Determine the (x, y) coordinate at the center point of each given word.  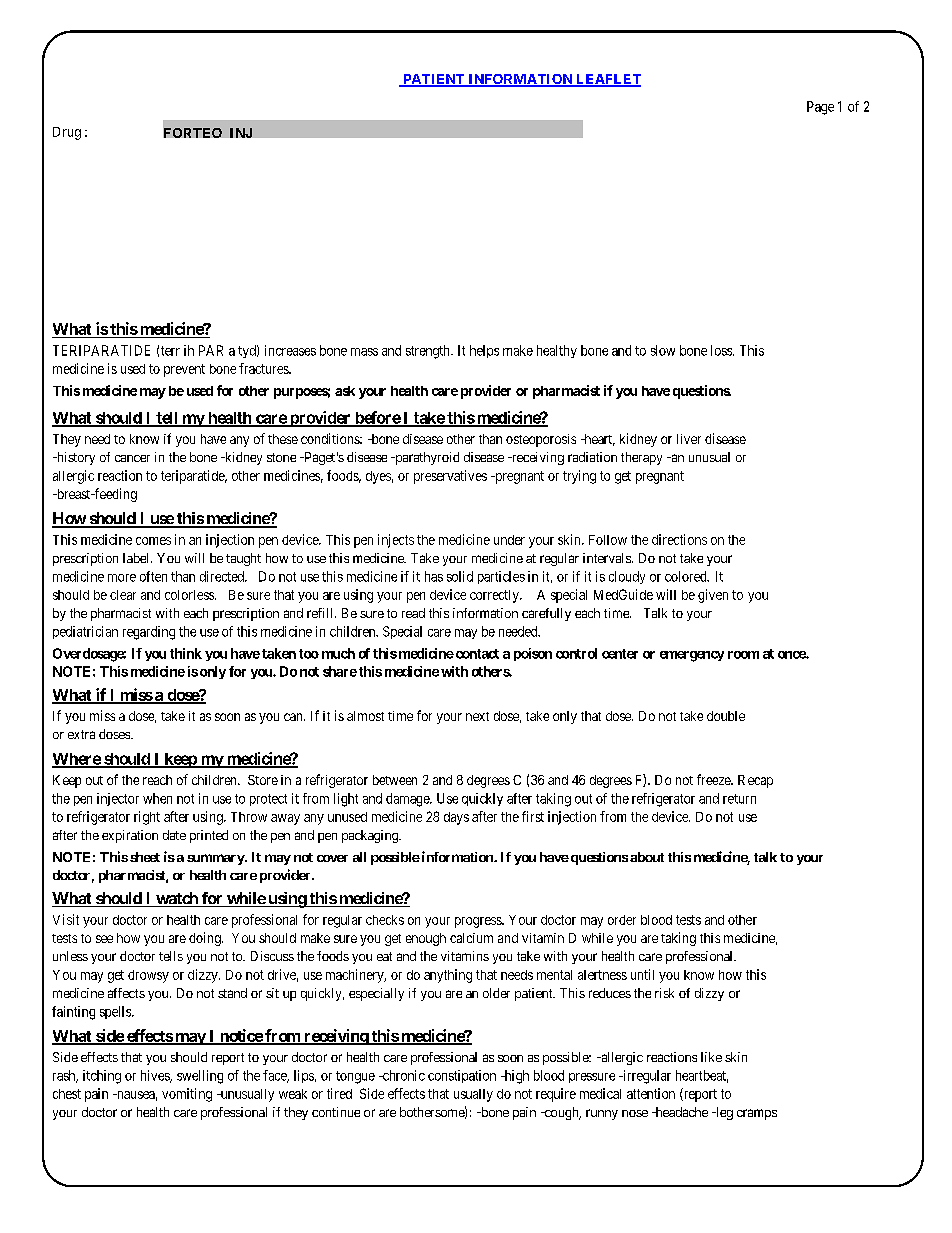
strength (429, 352)
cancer (132, 458)
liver (689, 439)
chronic (402, 1075)
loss (722, 350)
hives (156, 1076)
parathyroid (426, 458)
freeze (715, 779)
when (157, 798)
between (395, 780)
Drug (67, 133)
